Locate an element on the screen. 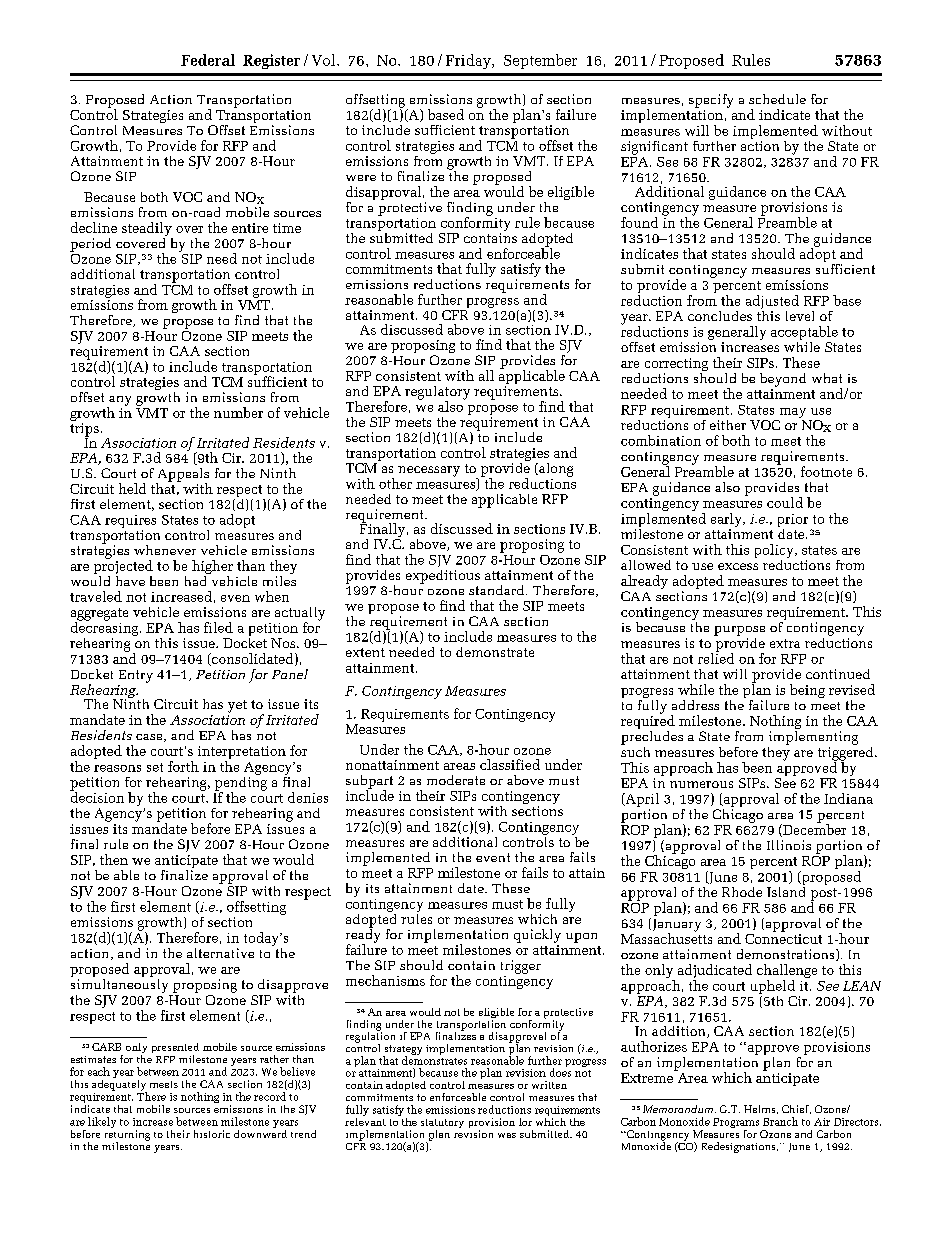  standard is located at coordinates (498, 590).
